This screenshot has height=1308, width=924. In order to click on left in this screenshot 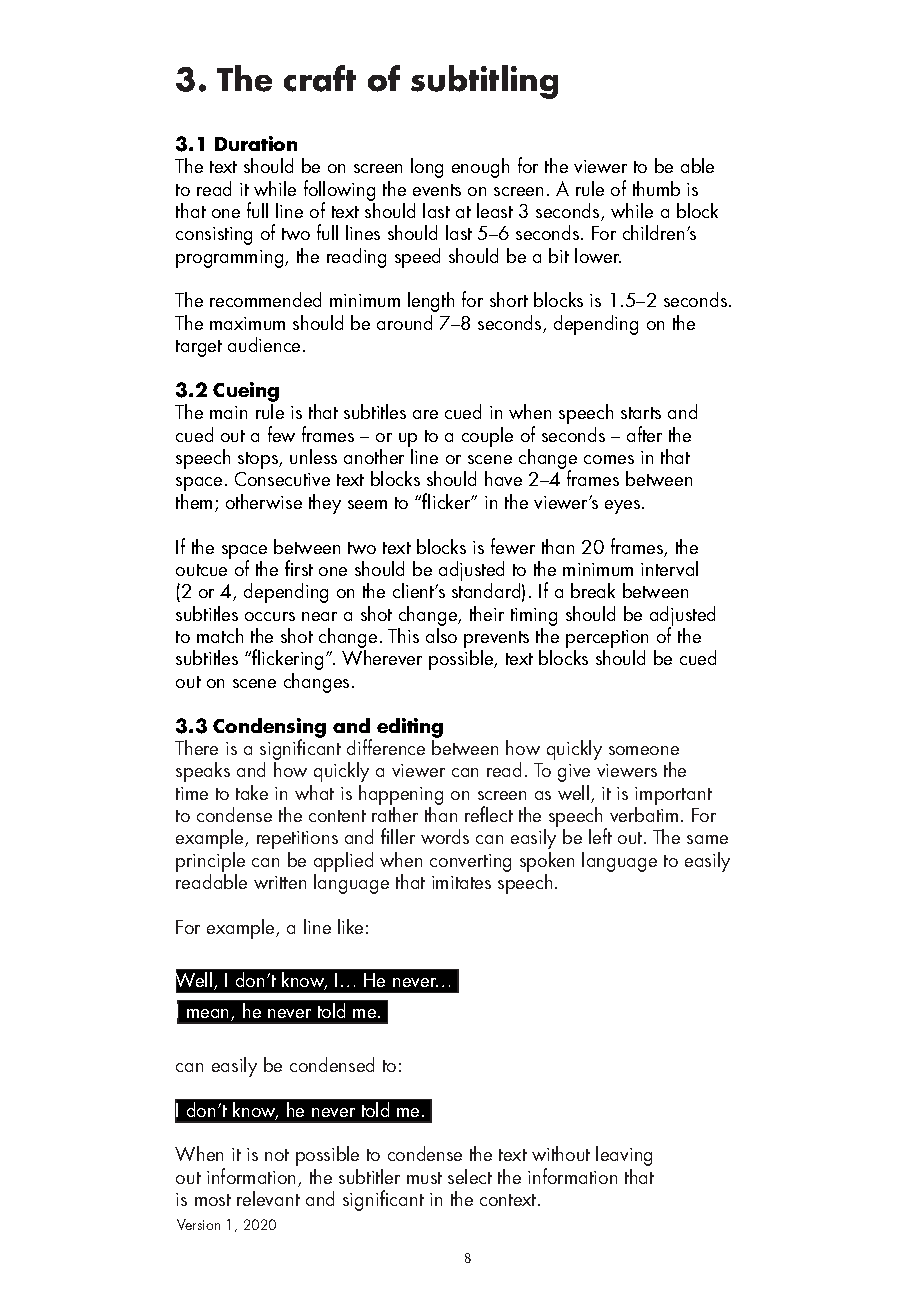, I will do `click(600, 836)`.
